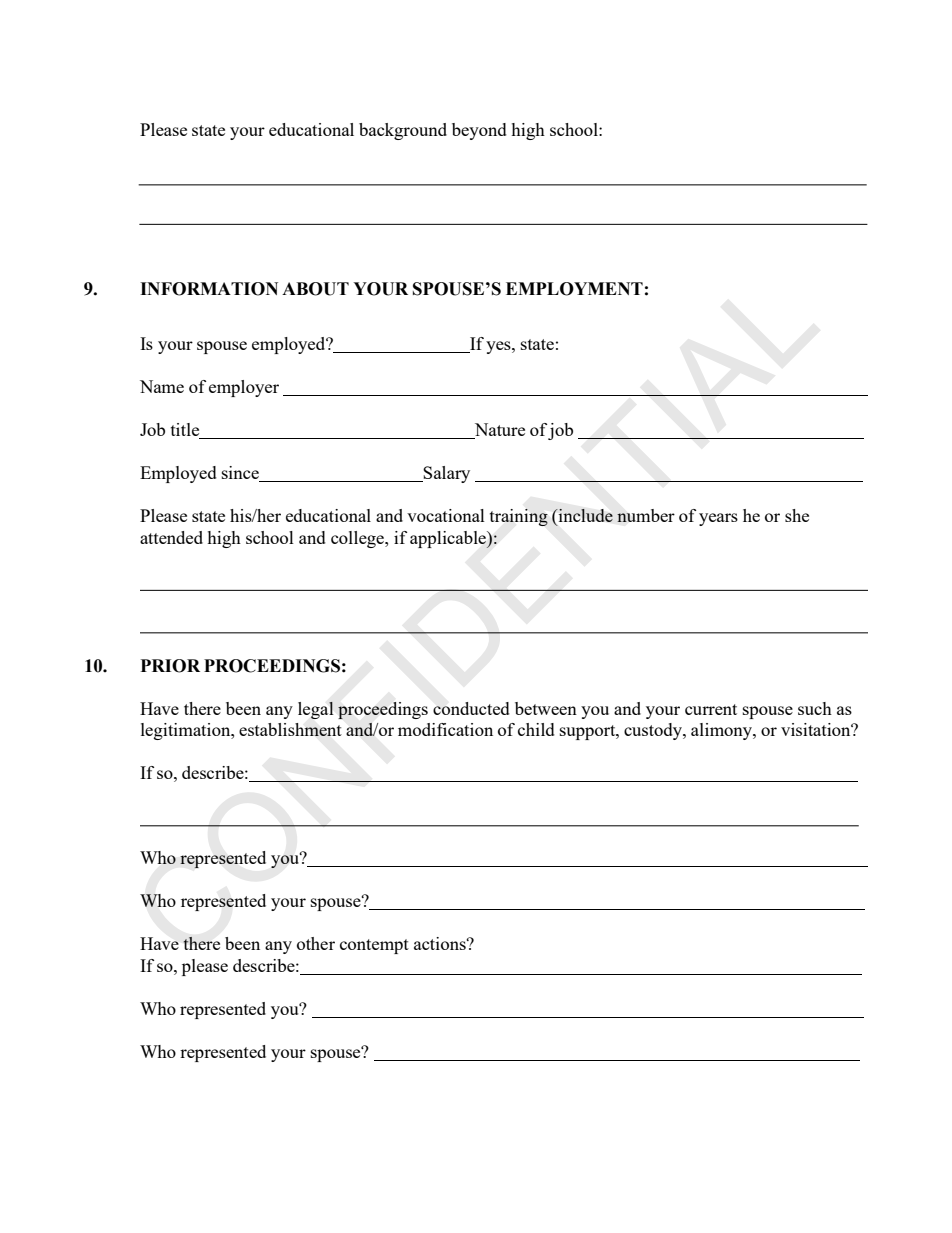  I want to click on PRIOR, so click(170, 666).
